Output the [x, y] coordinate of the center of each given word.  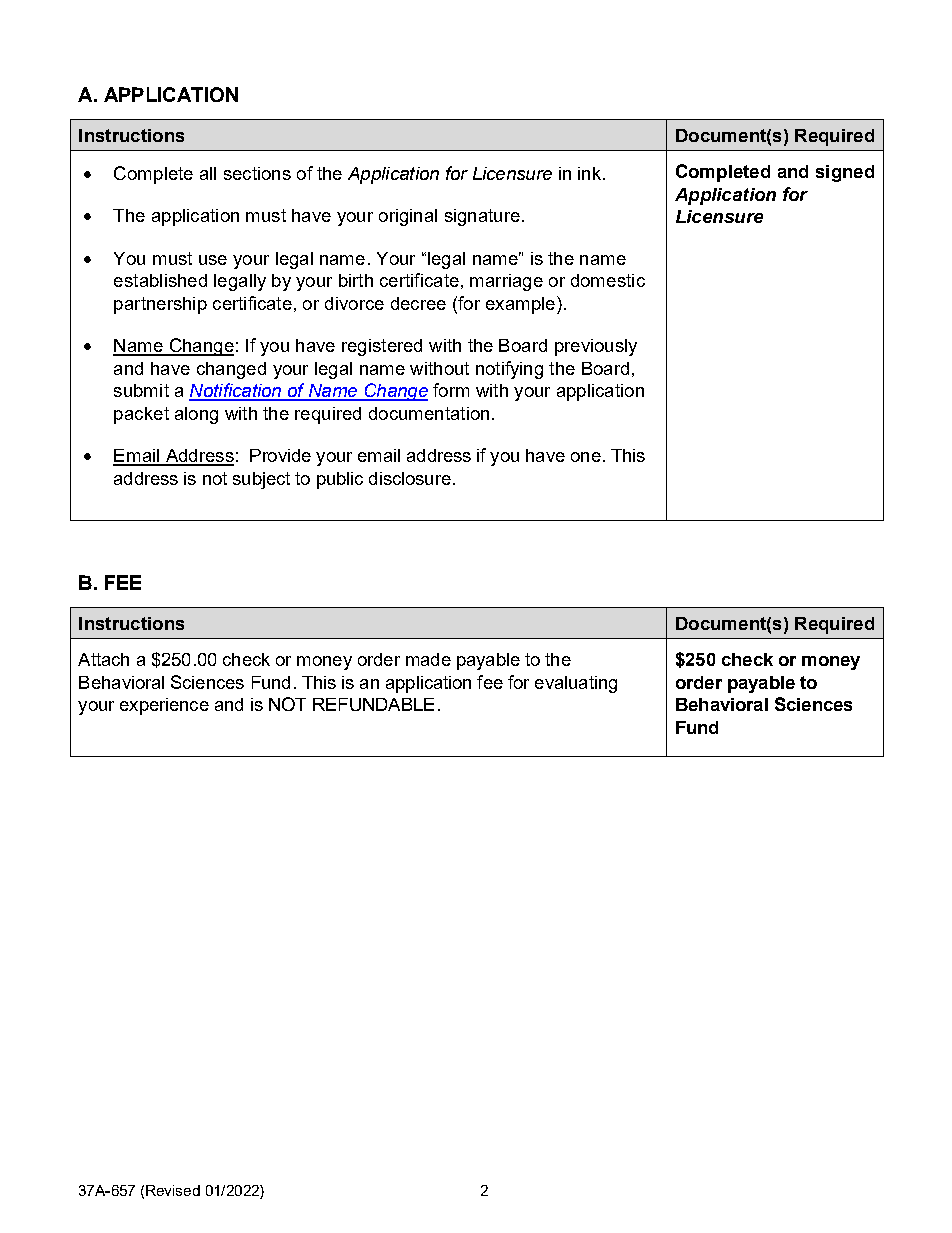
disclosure [410, 478]
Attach [103, 659]
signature [482, 217]
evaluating [576, 684]
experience [164, 706]
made [428, 659]
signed [845, 173]
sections [257, 173]
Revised [173, 1190]
